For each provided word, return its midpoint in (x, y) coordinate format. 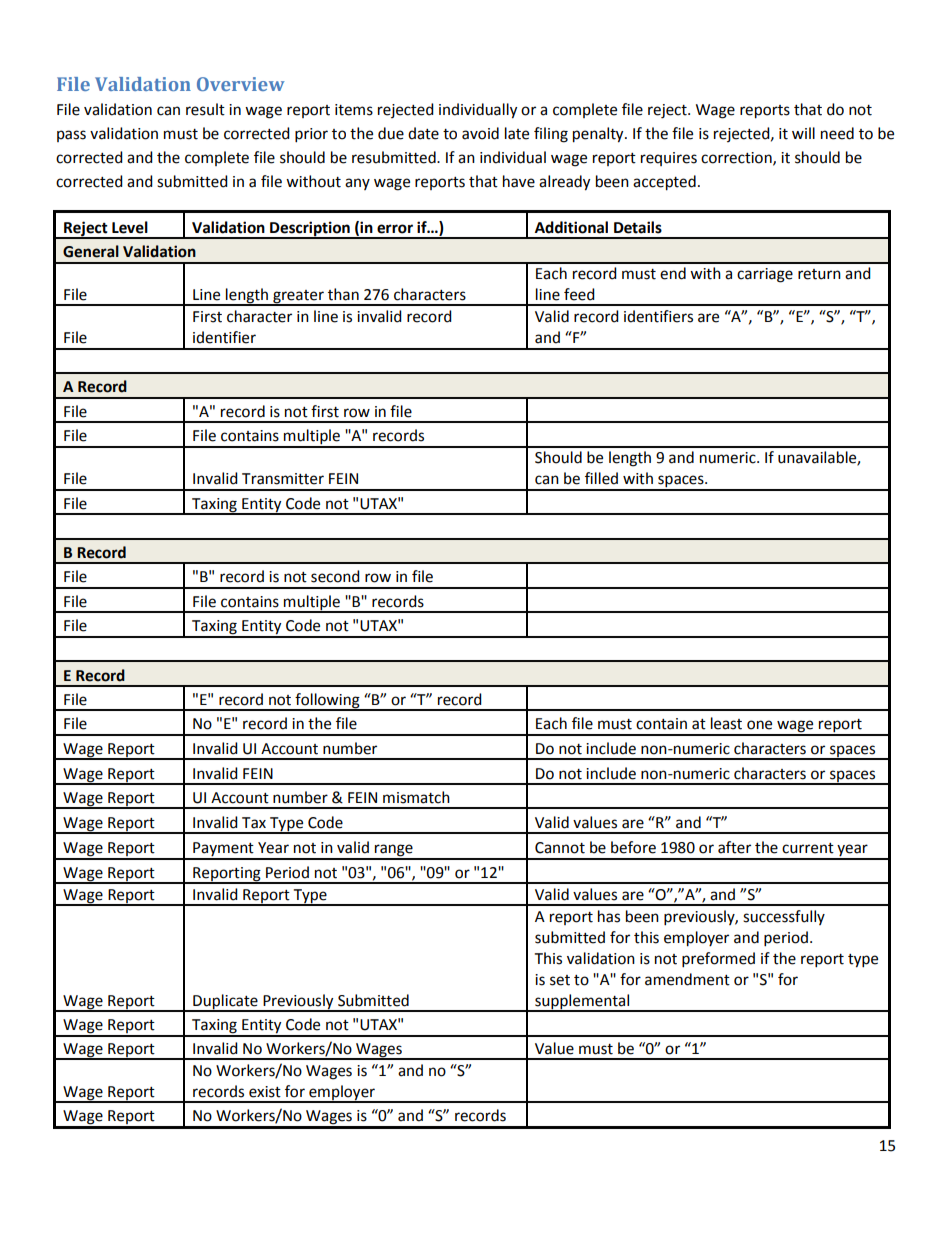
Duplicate (225, 1002)
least (726, 723)
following (327, 701)
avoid (480, 133)
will (803, 133)
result (205, 109)
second (335, 576)
